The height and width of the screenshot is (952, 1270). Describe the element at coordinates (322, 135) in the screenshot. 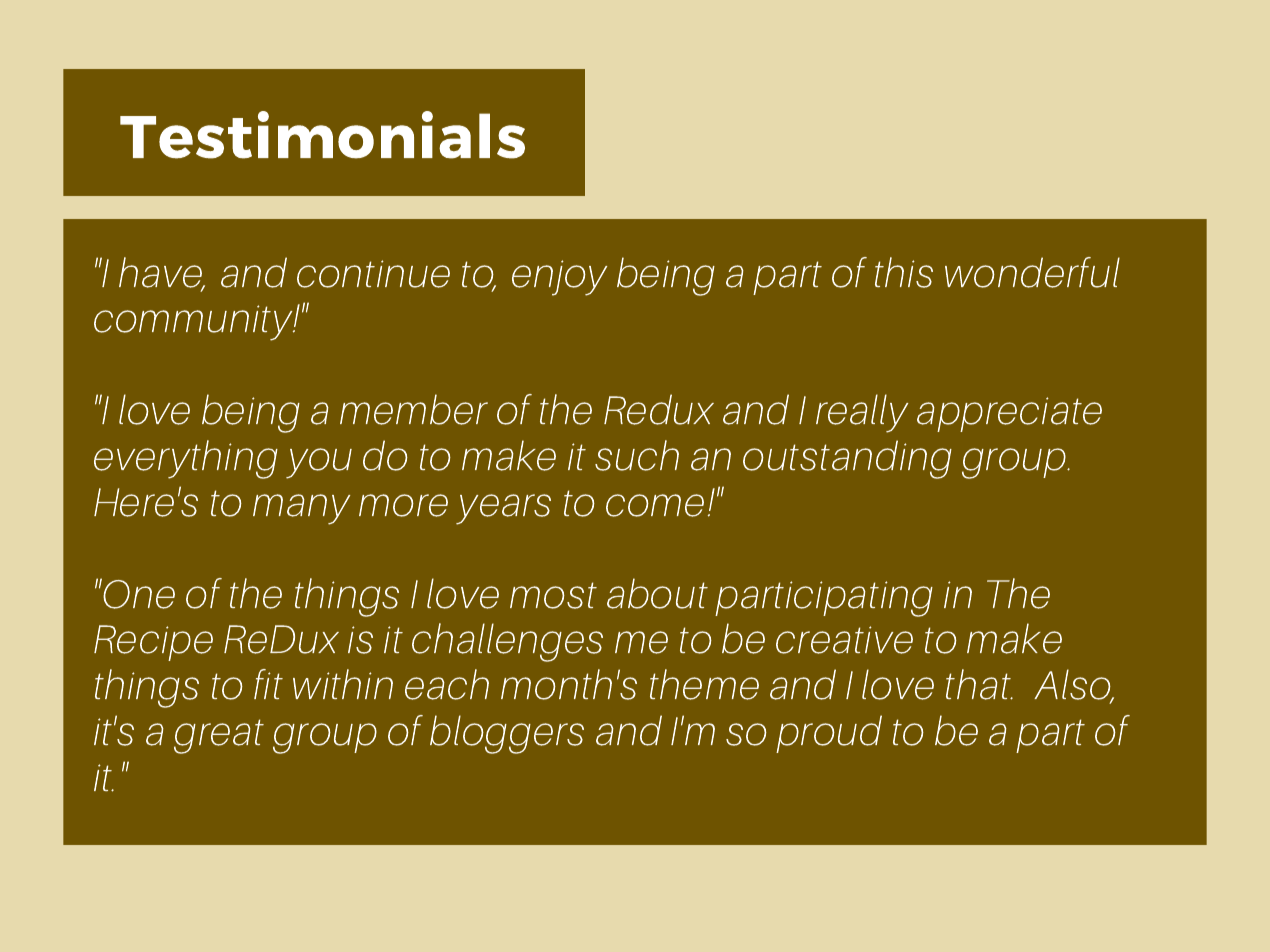

I see `Testimonials` at that location.
